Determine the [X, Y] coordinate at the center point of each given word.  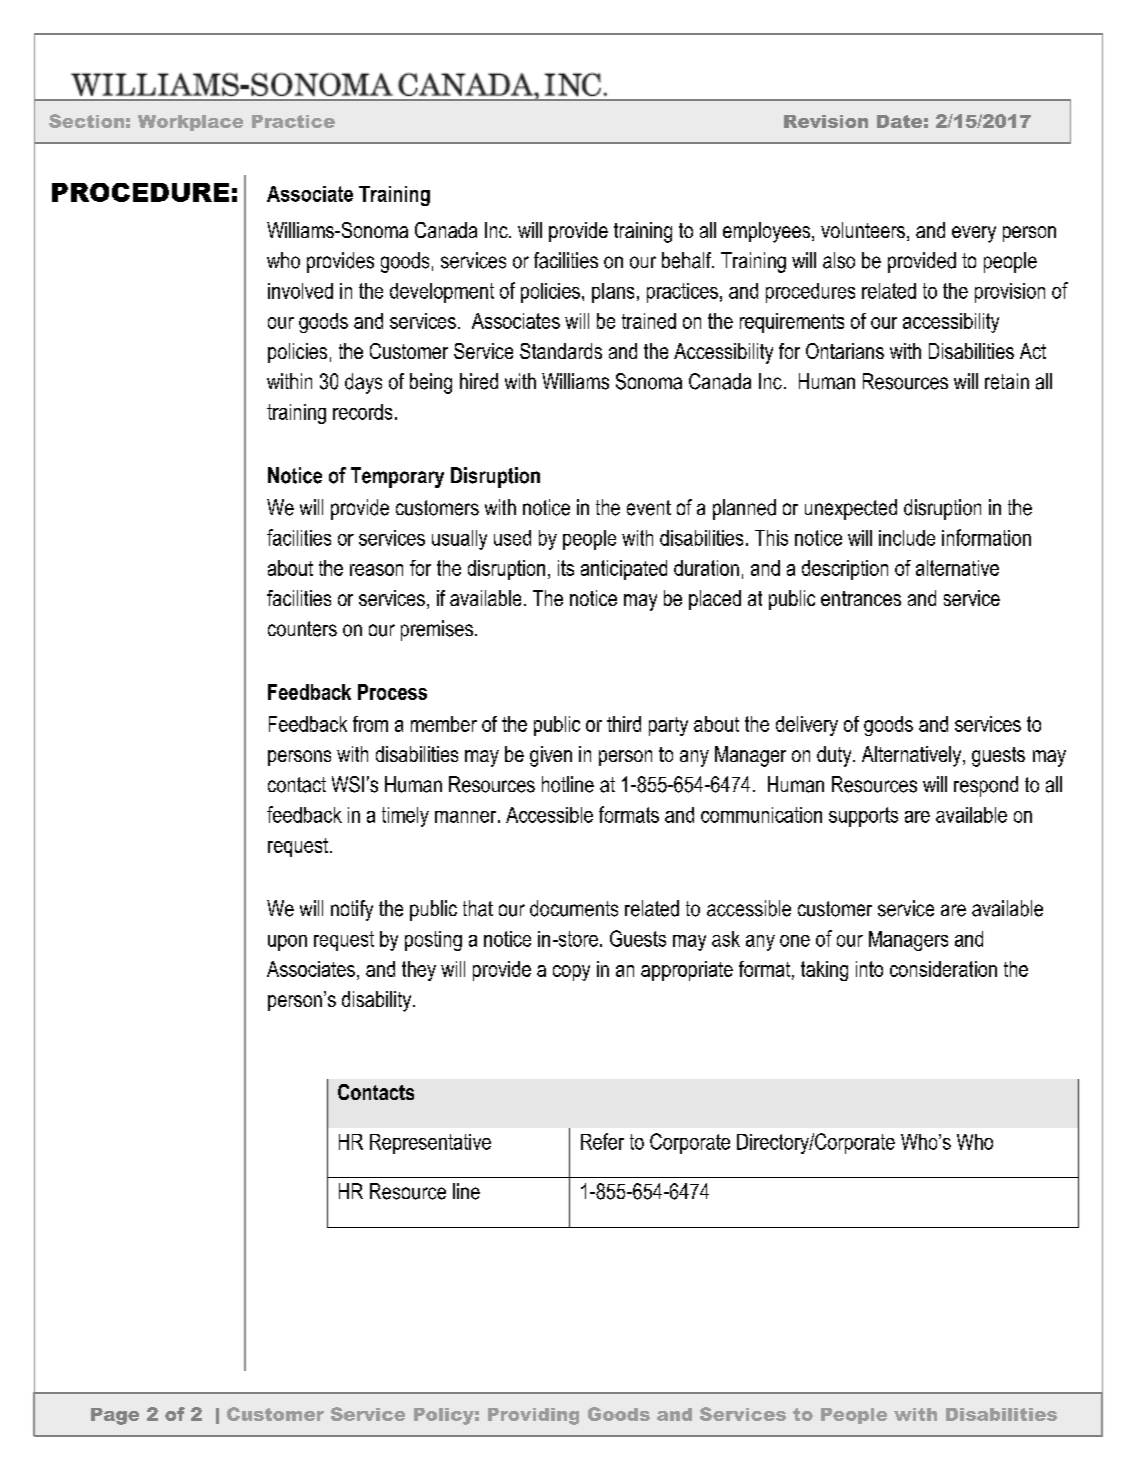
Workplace [190, 123]
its [566, 568]
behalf [688, 260]
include [907, 538]
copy [571, 973]
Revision [826, 121]
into [869, 969]
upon [287, 943]
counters [302, 629]
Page [115, 1416]
